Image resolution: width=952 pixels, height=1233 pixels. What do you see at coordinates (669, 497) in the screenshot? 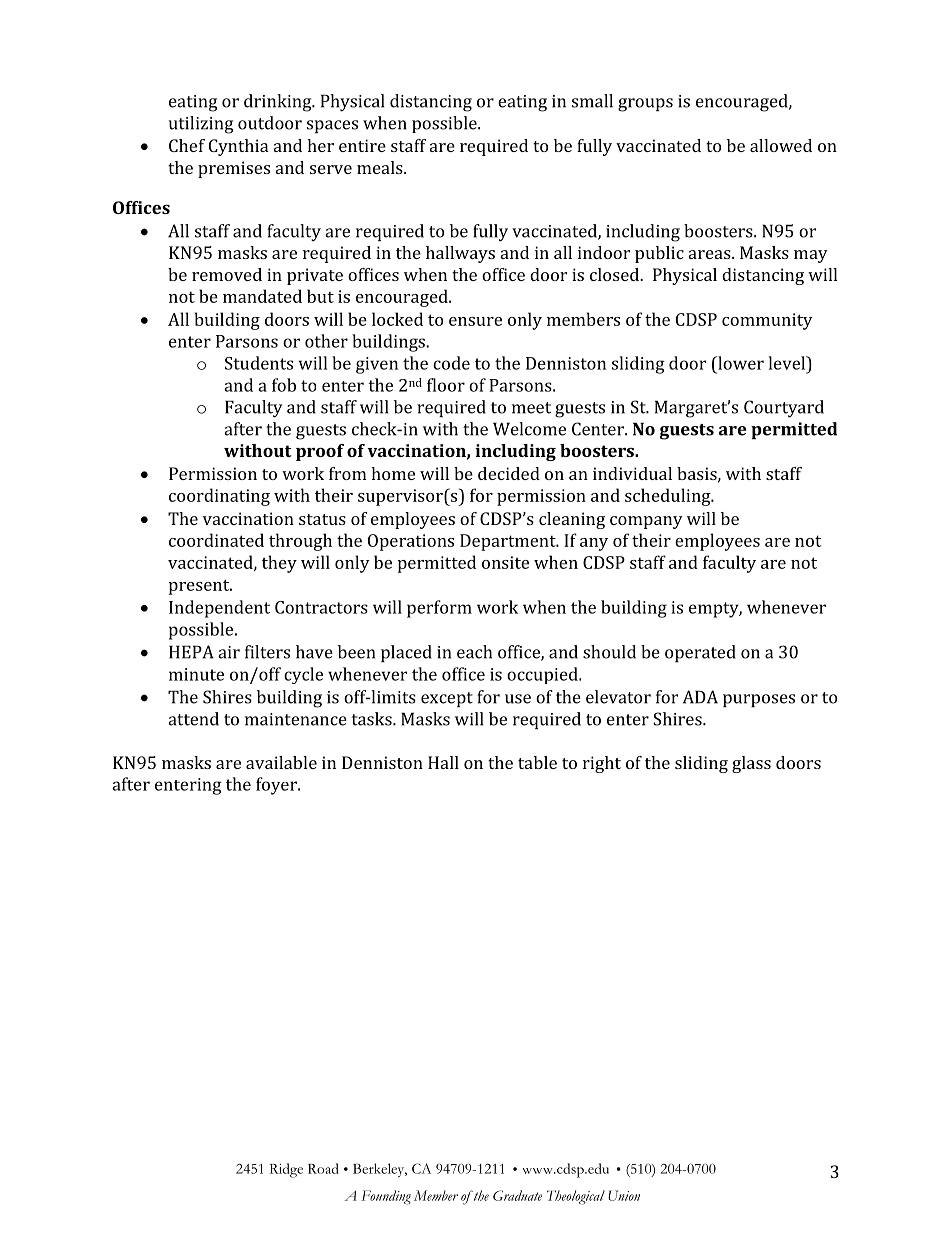
I see `scheduling` at bounding box center [669, 497].
